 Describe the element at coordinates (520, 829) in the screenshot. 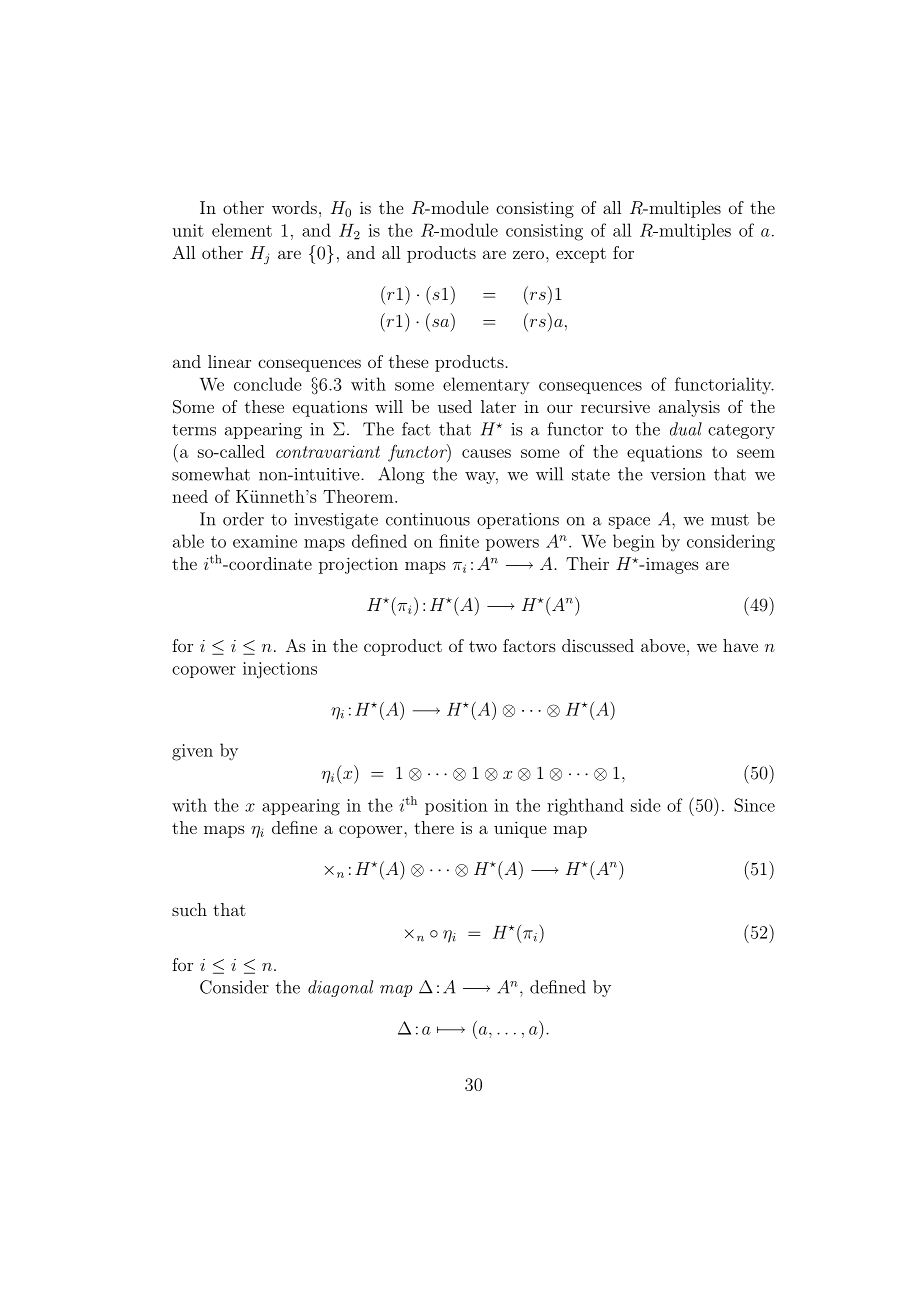

I see `unique` at that location.
